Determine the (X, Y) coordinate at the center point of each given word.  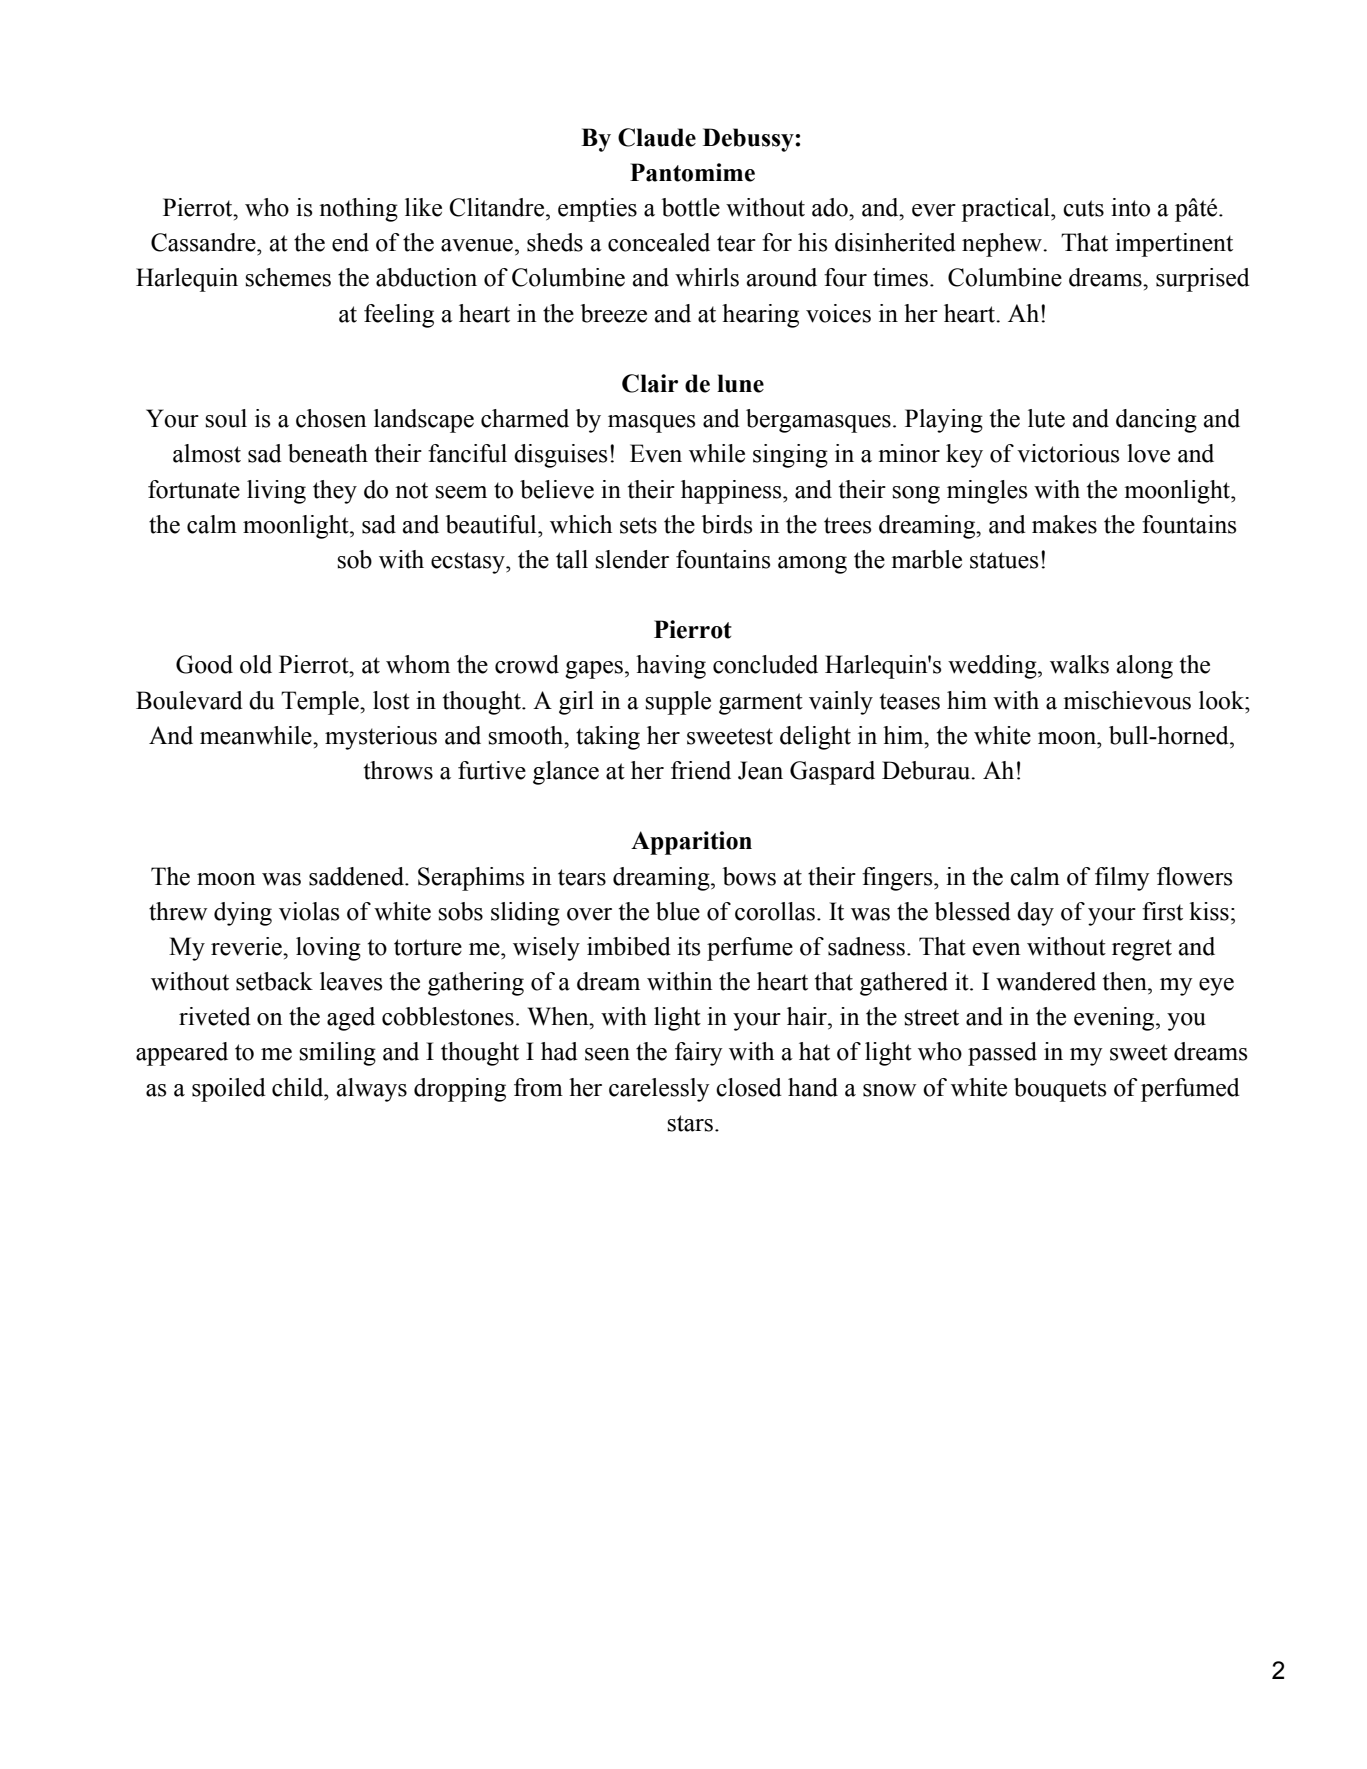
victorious (1068, 453)
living (276, 492)
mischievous (1127, 700)
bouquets (1060, 1090)
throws (398, 770)
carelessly (659, 1090)
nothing (358, 210)
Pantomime (692, 172)
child (299, 1087)
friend (701, 770)
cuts (1083, 208)
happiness (732, 492)
